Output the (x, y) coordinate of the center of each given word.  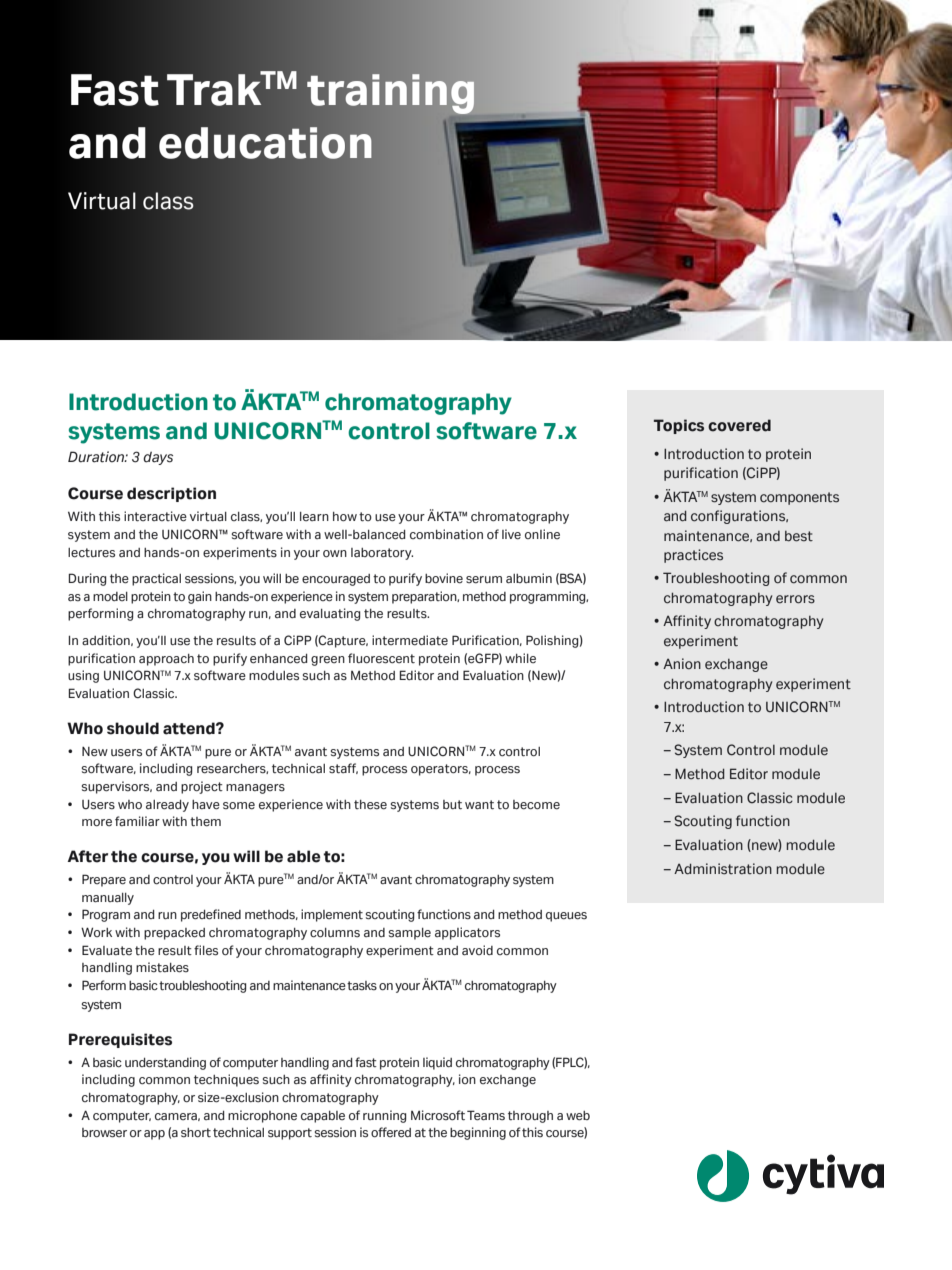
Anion (682, 664)
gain (200, 597)
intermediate (410, 640)
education (265, 143)
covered (739, 425)
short (196, 1132)
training (390, 94)
